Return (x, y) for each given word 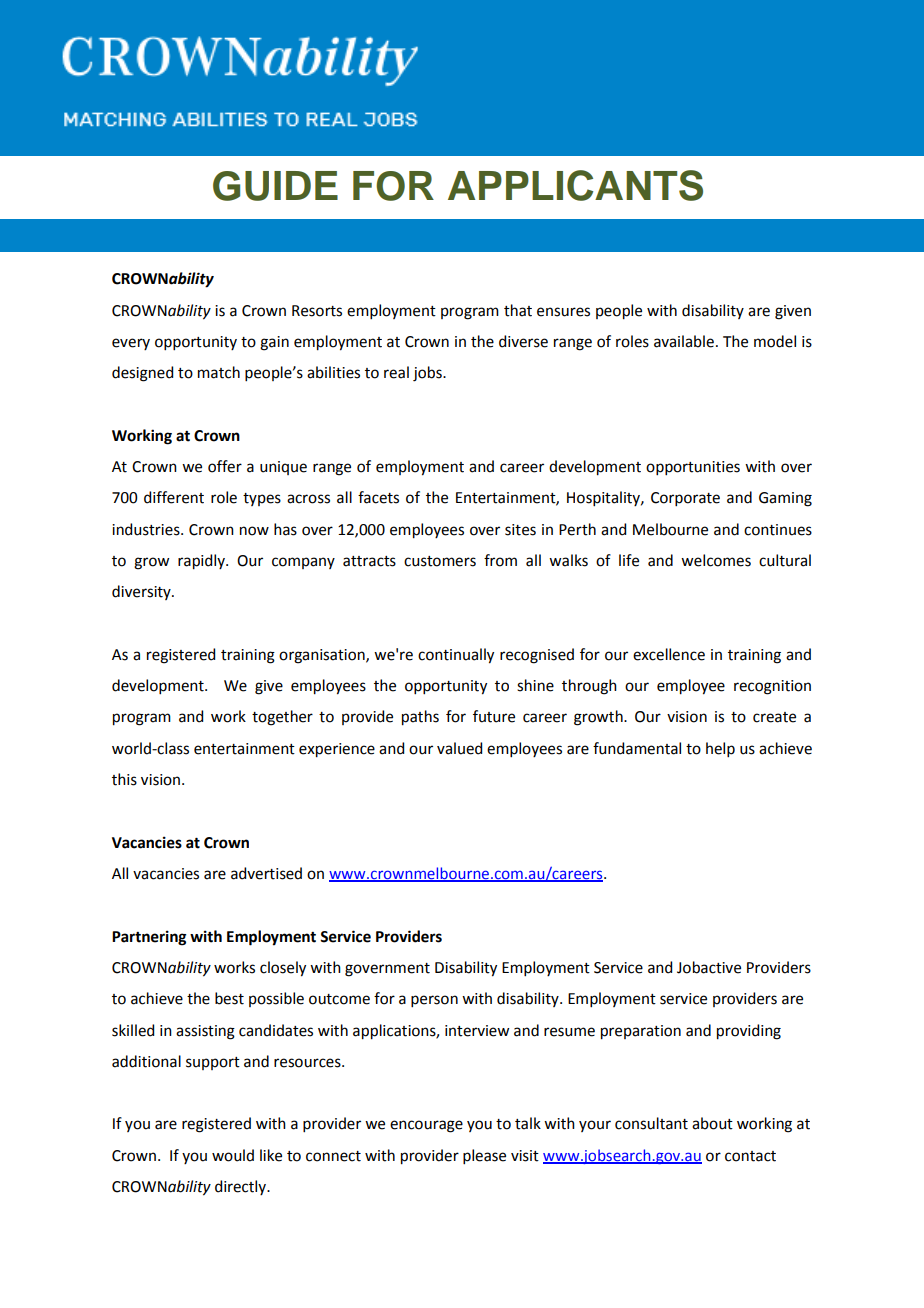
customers (440, 561)
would (233, 1155)
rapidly (202, 562)
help (720, 749)
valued (459, 748)
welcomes (716, 560)
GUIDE (275, 186)
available (684, 341)
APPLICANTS (575, 185)
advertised (266, 873)
